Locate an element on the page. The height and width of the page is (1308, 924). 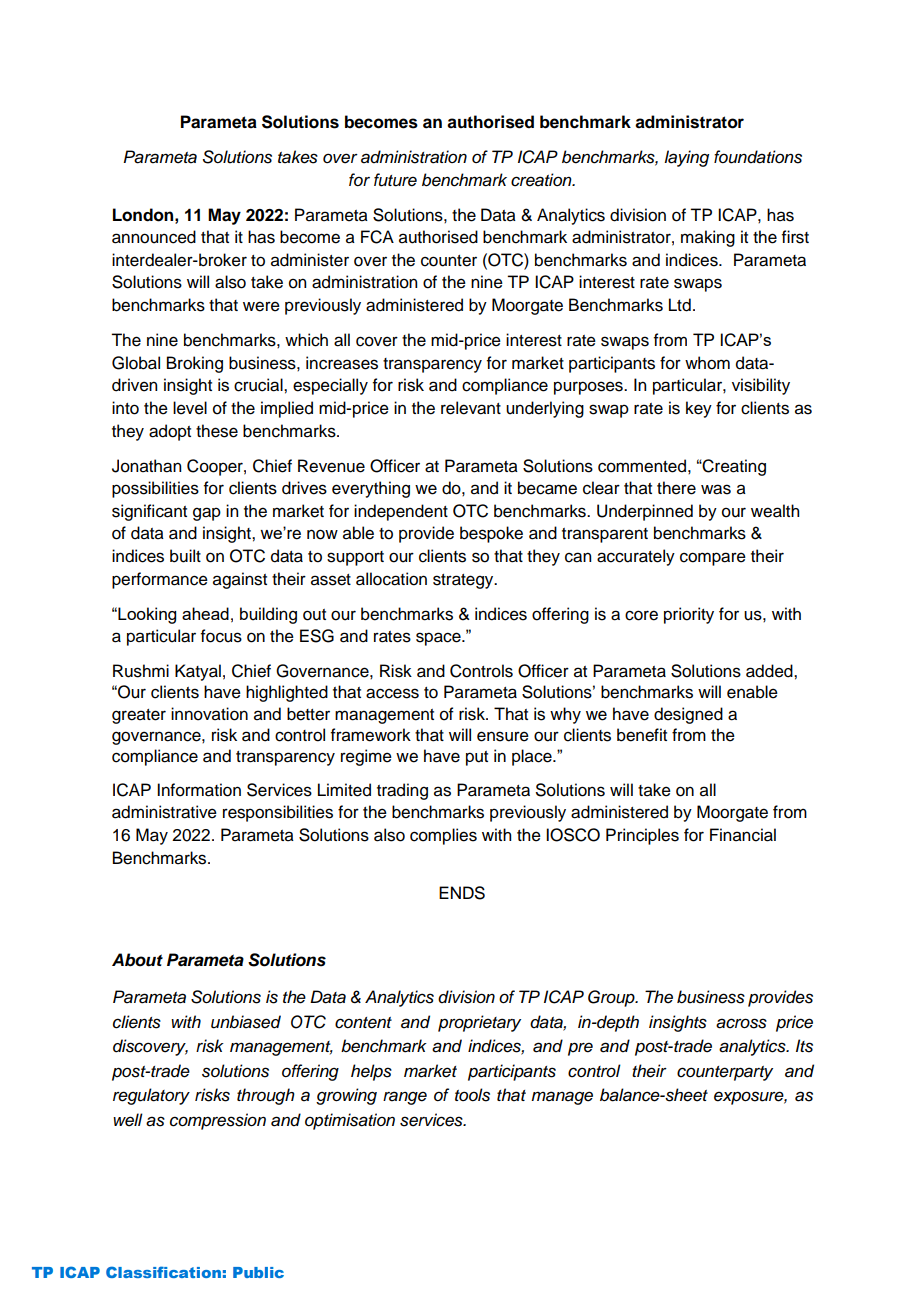
future is located at coordinates (395, 180).
